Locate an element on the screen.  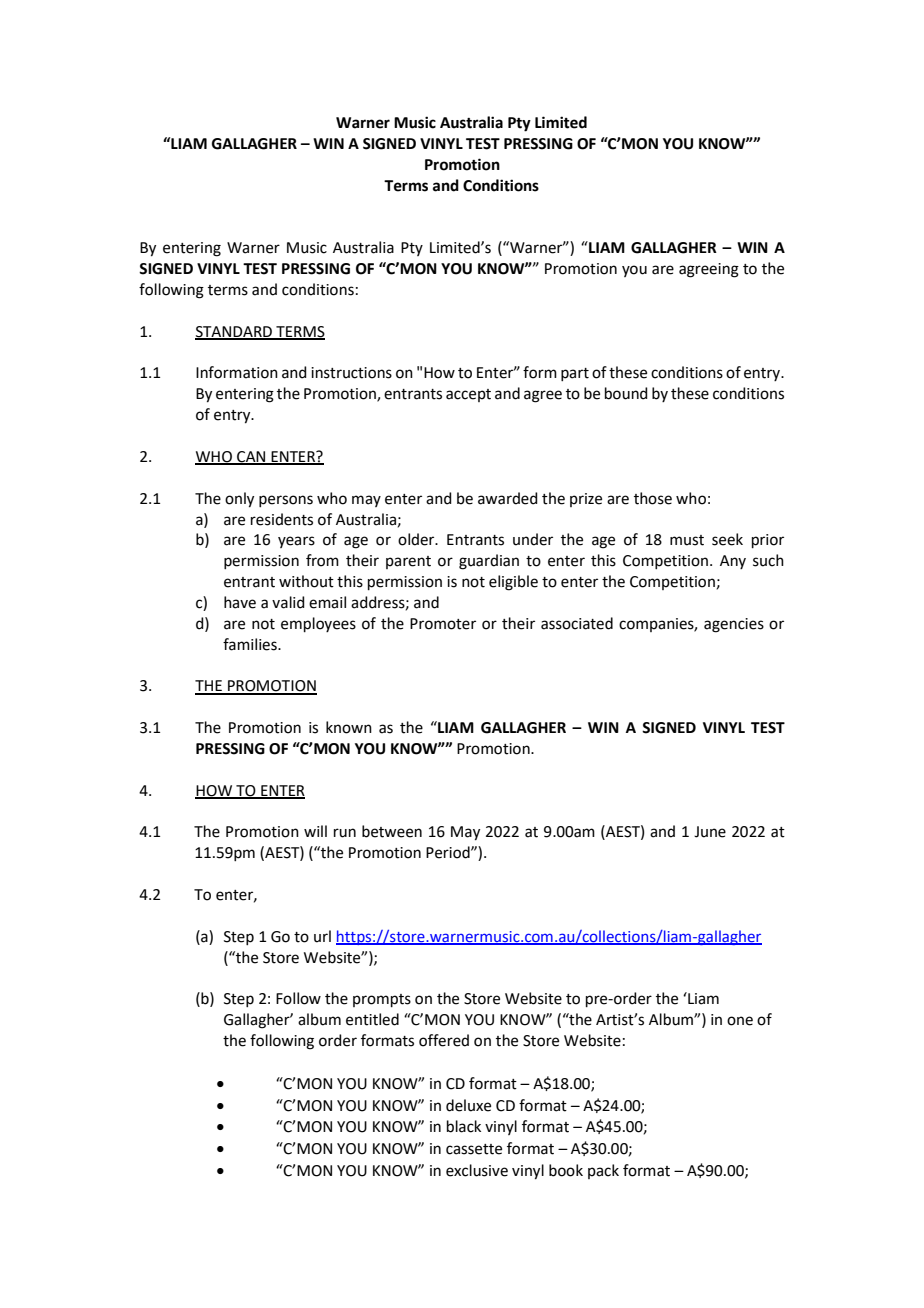
black is located at coordinates (464, 1126).
